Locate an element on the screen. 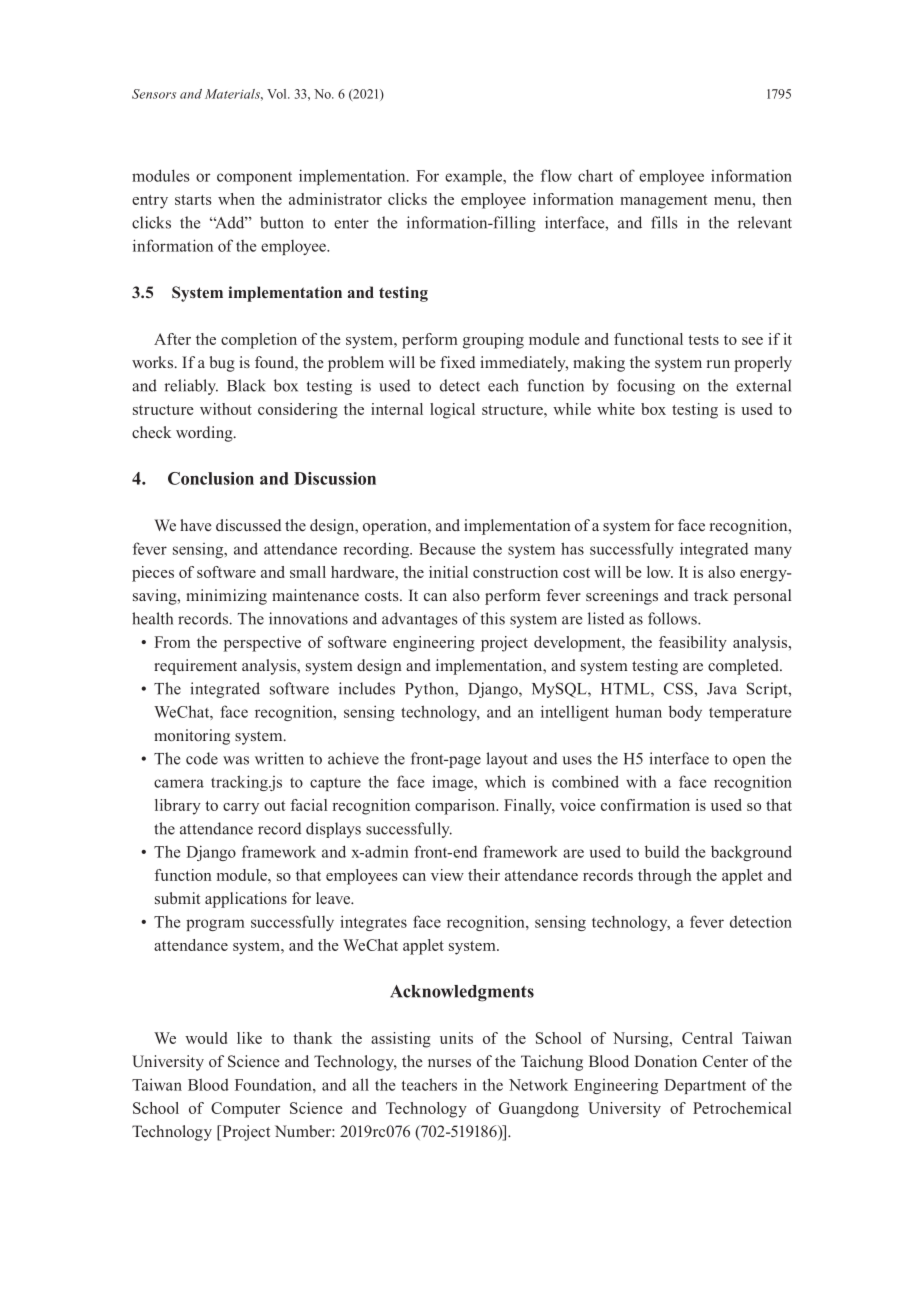  build is located at coordinates (662, 851).
